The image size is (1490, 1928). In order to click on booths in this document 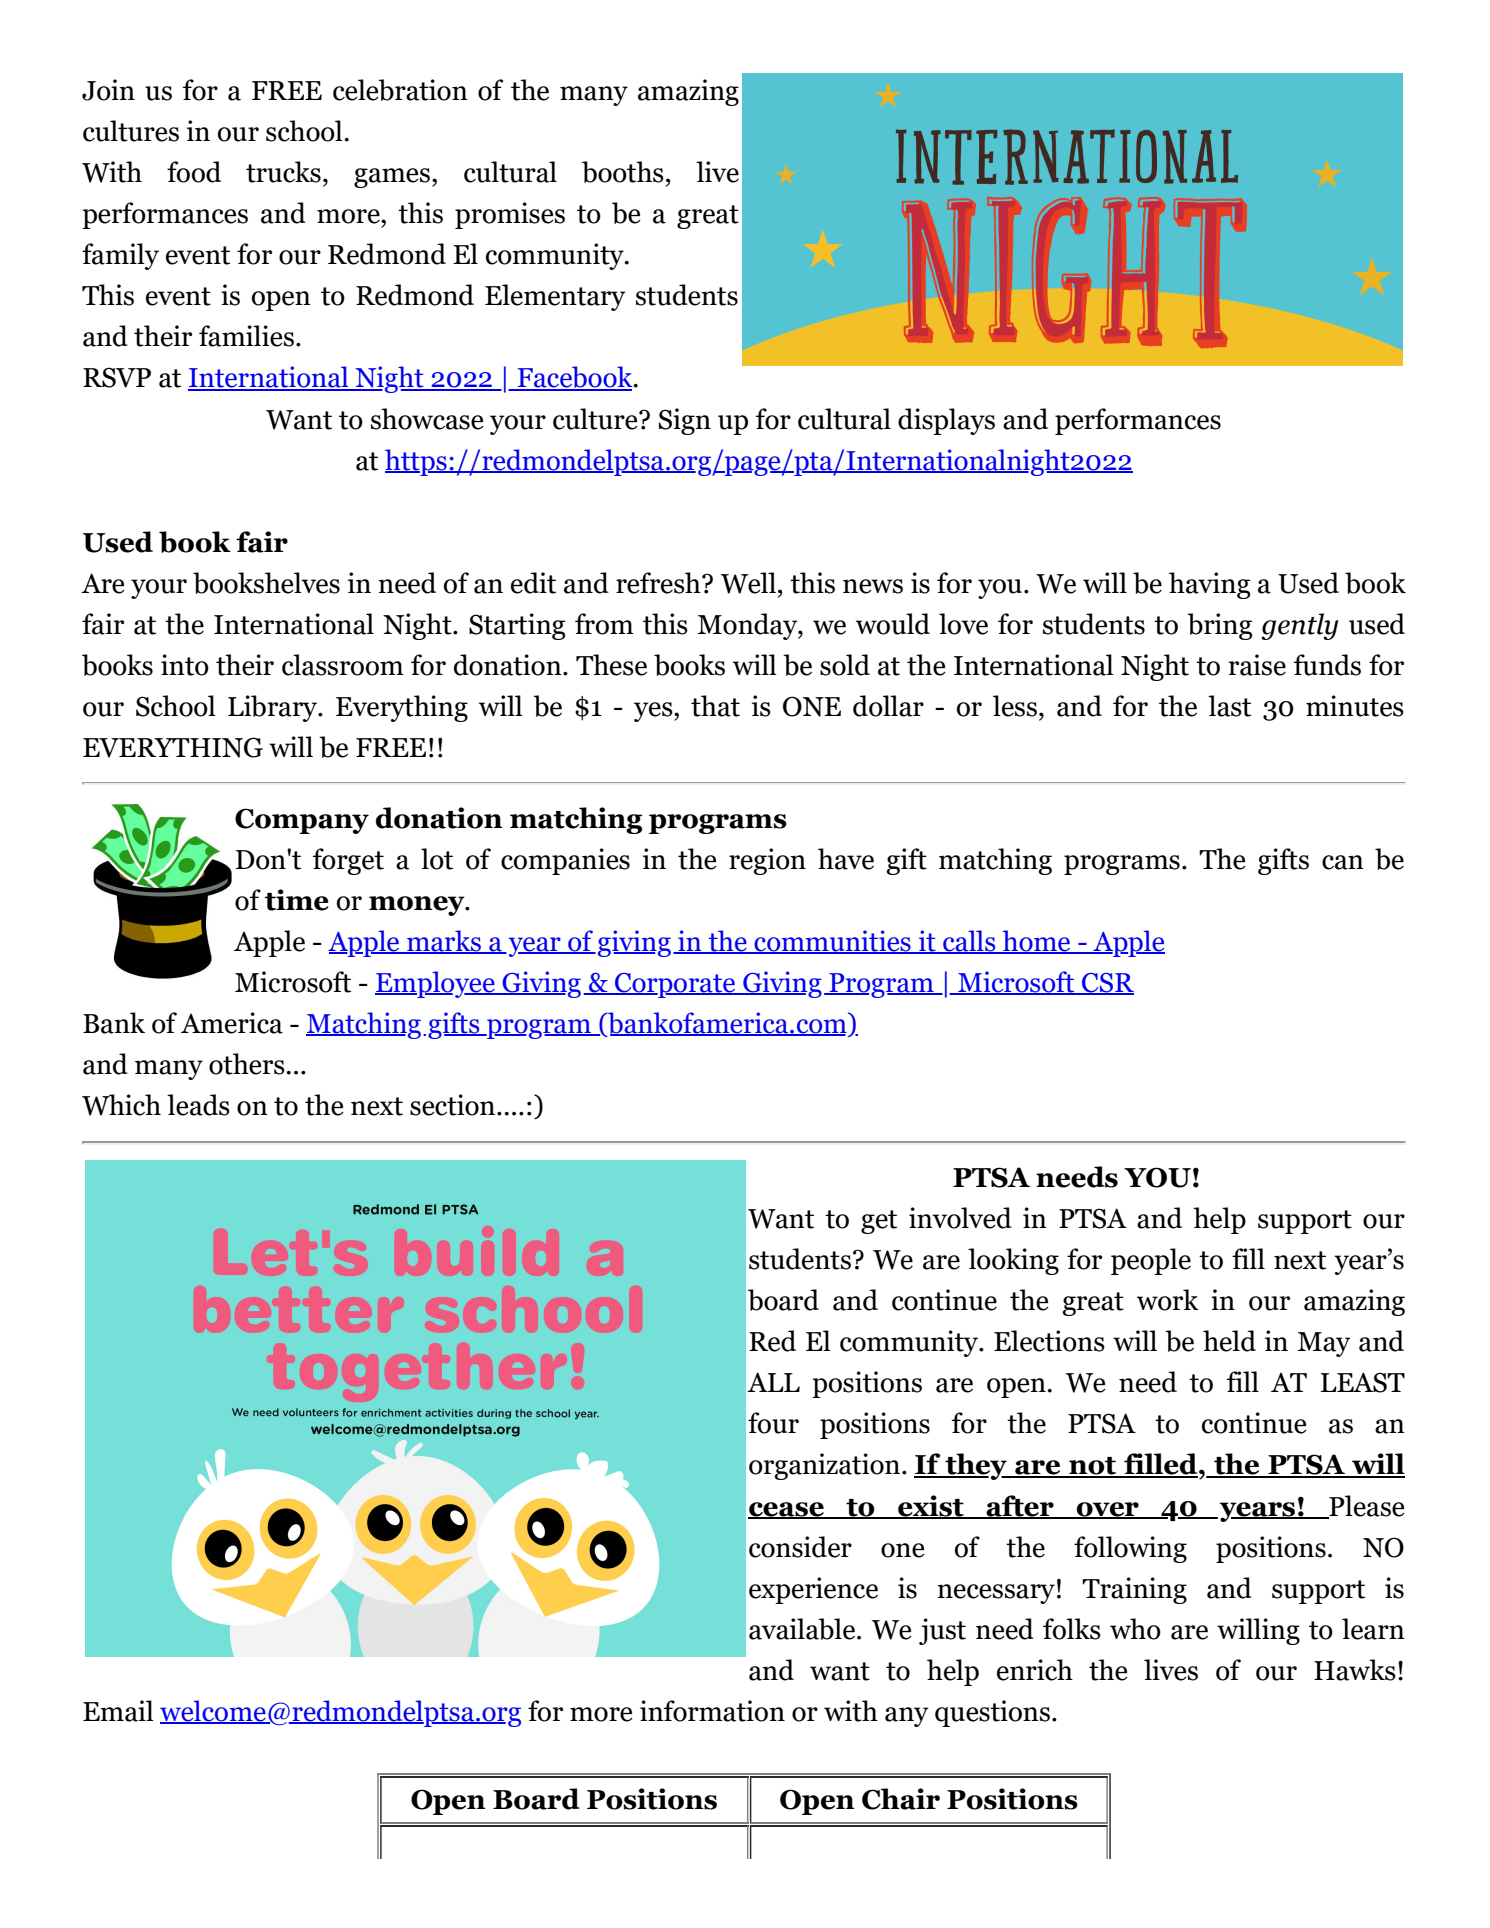, I will do `click(623, 172)`.
